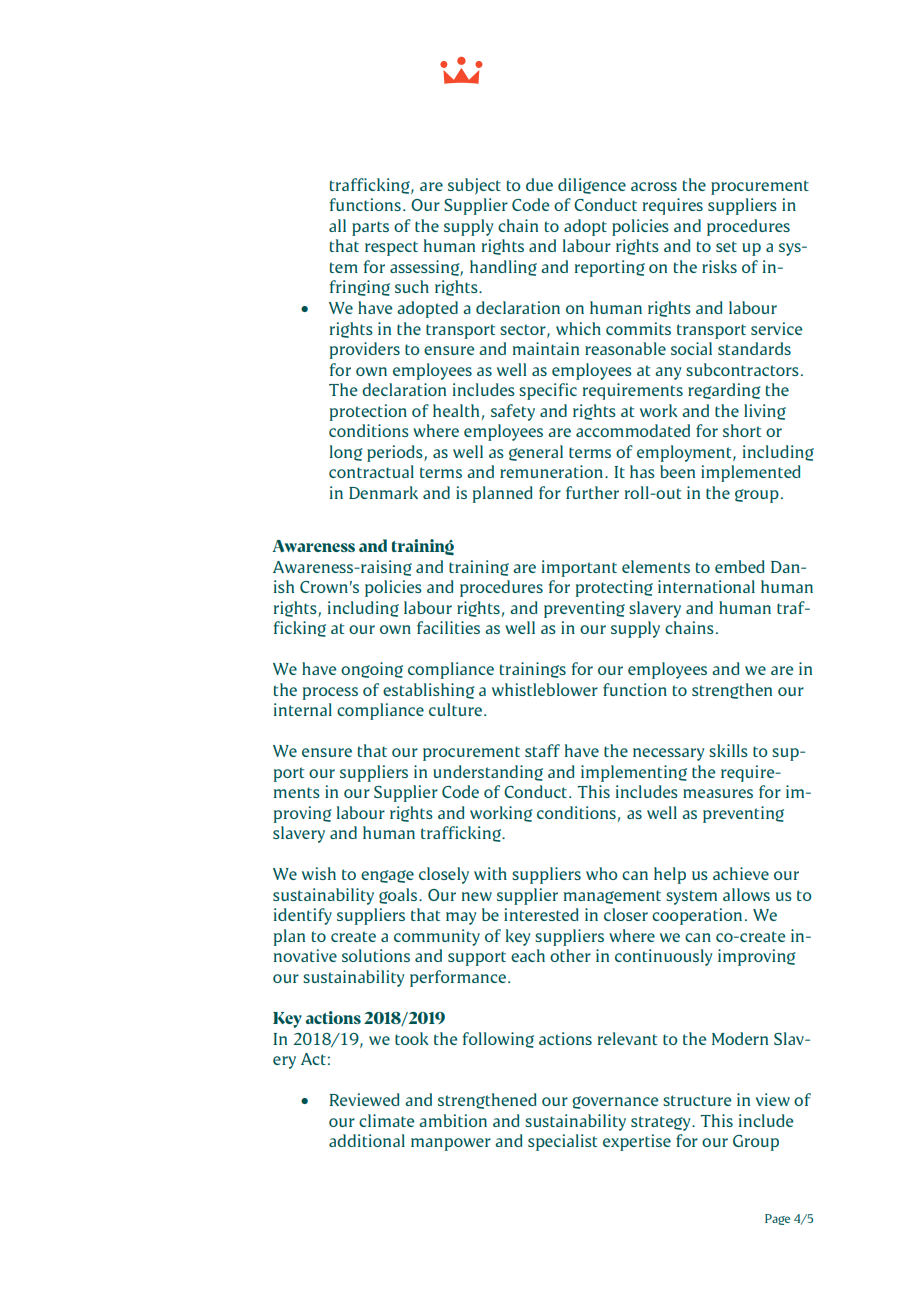 The height and width of the document is (1308, 924). I want to click on long, so click(346, 453).
